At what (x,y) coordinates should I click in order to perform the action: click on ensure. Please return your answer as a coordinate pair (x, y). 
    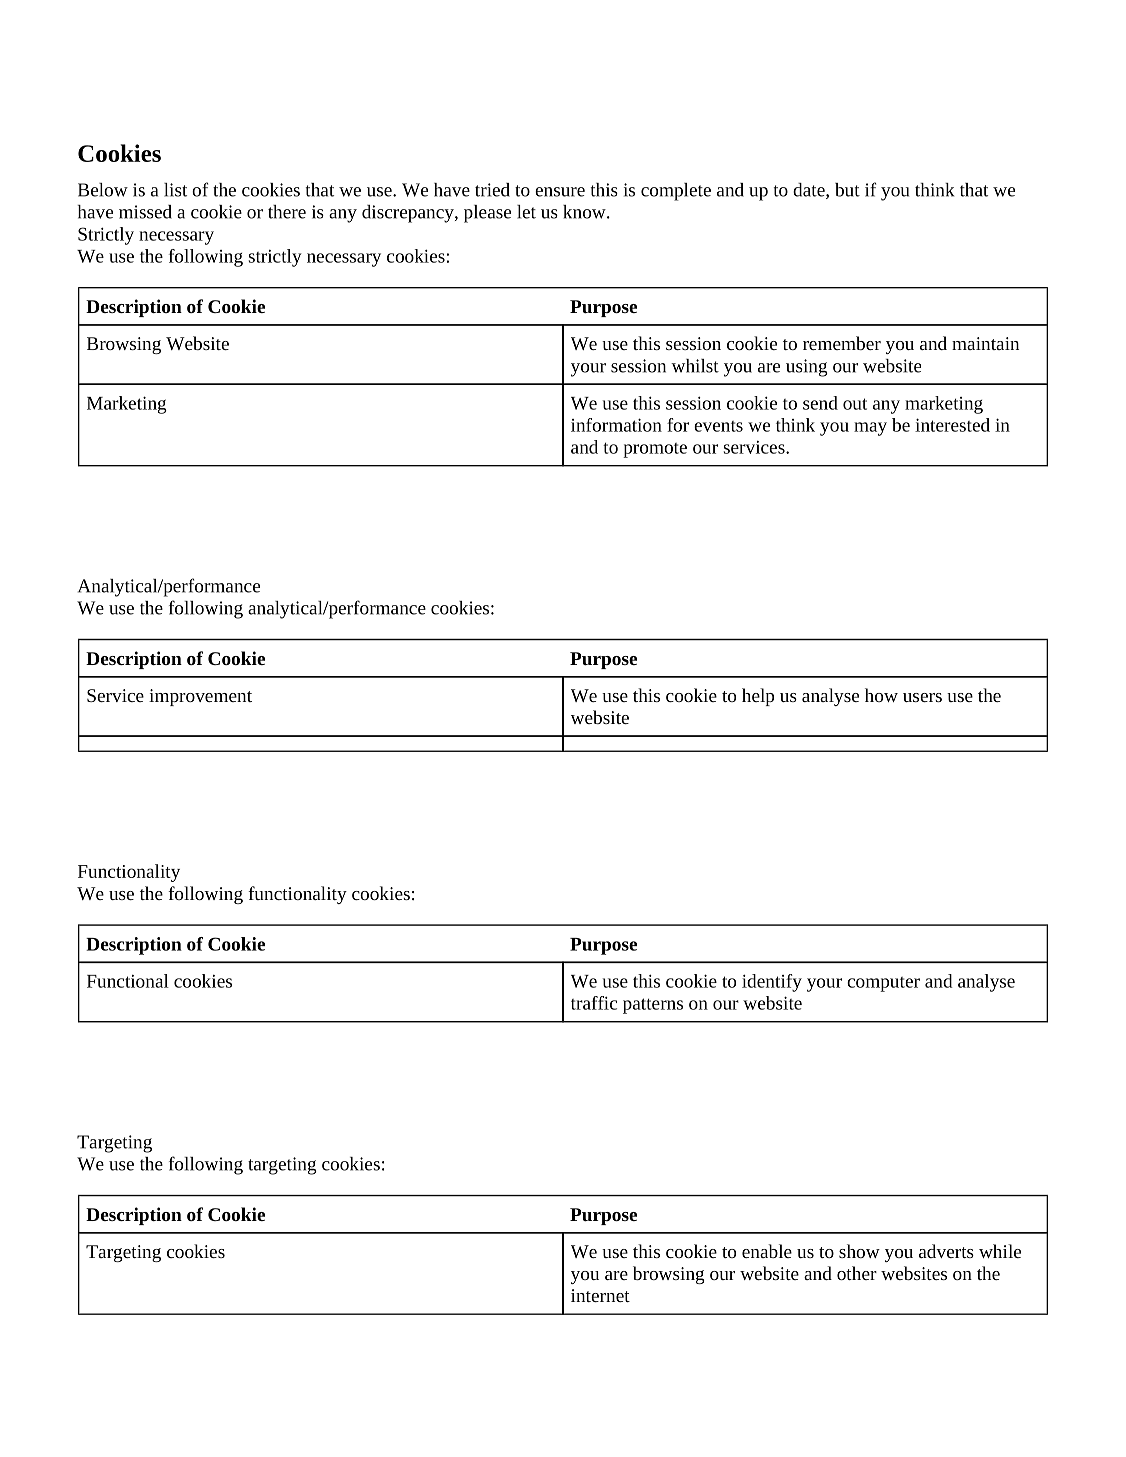
    Looking at the image, I should click on (560, 192).
